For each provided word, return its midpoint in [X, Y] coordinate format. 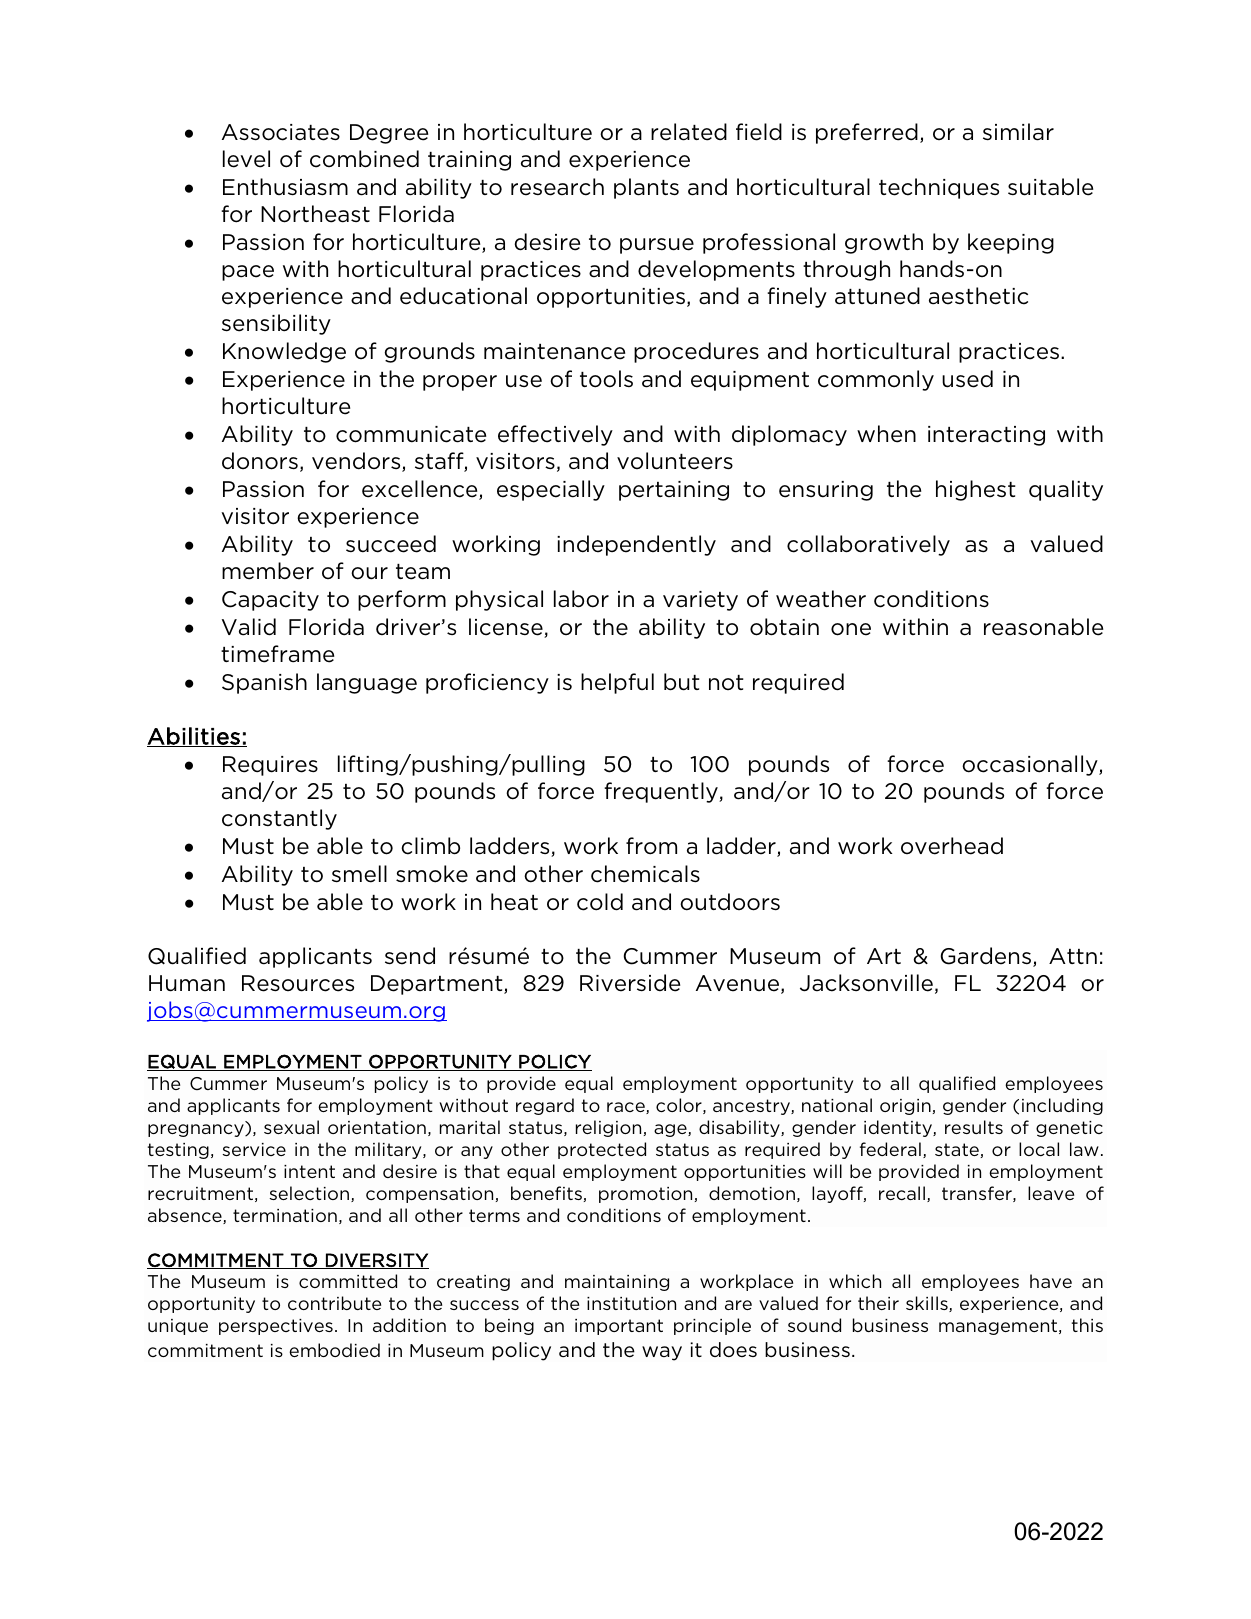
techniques [939, 188]
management [999, 1327]
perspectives [276, 1327]
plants [646, 188]
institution [631, 1303]
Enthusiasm [285, 187]
